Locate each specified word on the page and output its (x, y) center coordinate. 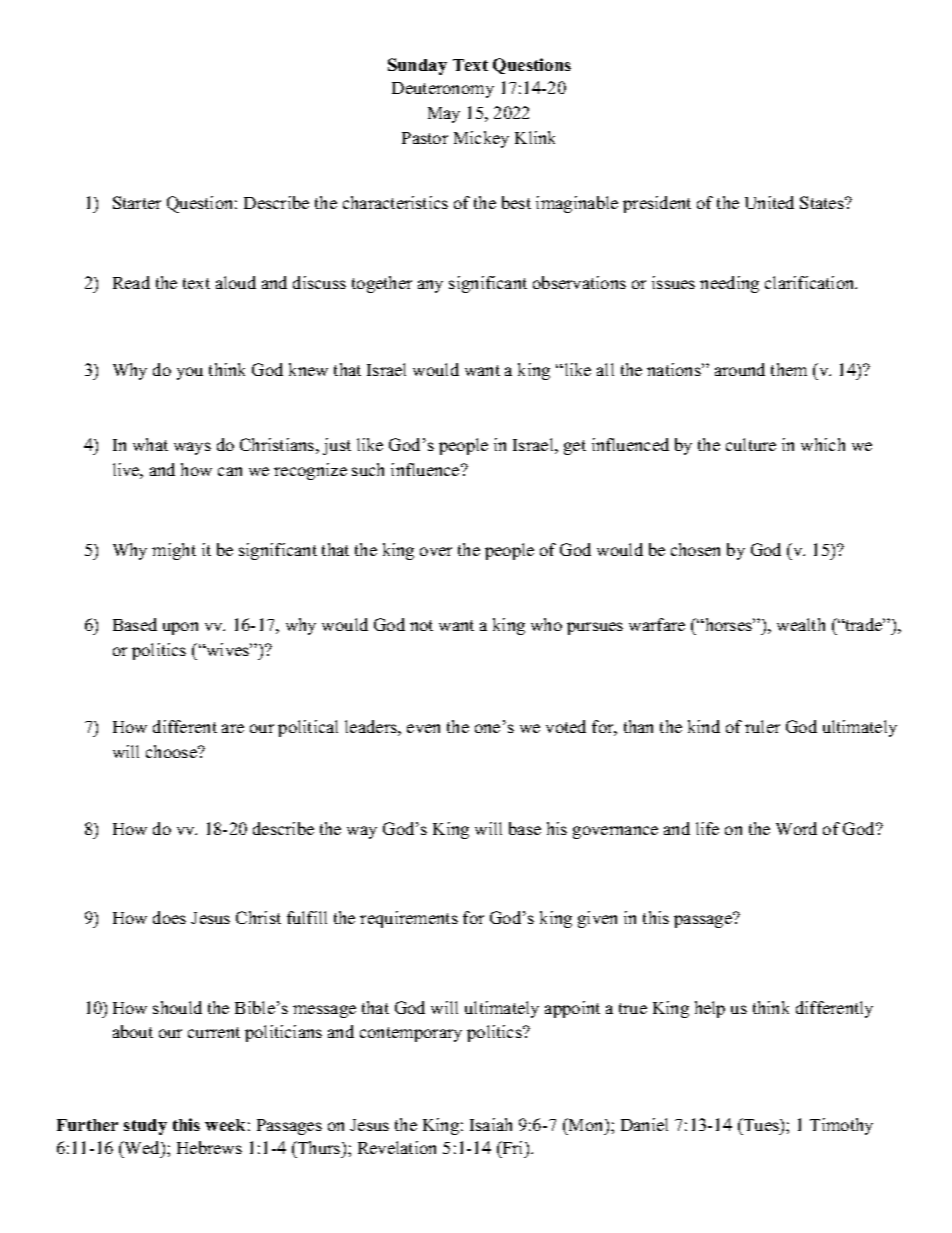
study (145, 1127)
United (769, 202)
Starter (137, 202)
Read (131, 282)
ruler (762, 726)
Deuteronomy (443, 90)
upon (180, 628)
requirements (409, 919)
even (423, 728)
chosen (695, 549)
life (707, 828)
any (430, 286)
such (368, 469)
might (174, 551)
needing (729, 284)
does (169, 917)
